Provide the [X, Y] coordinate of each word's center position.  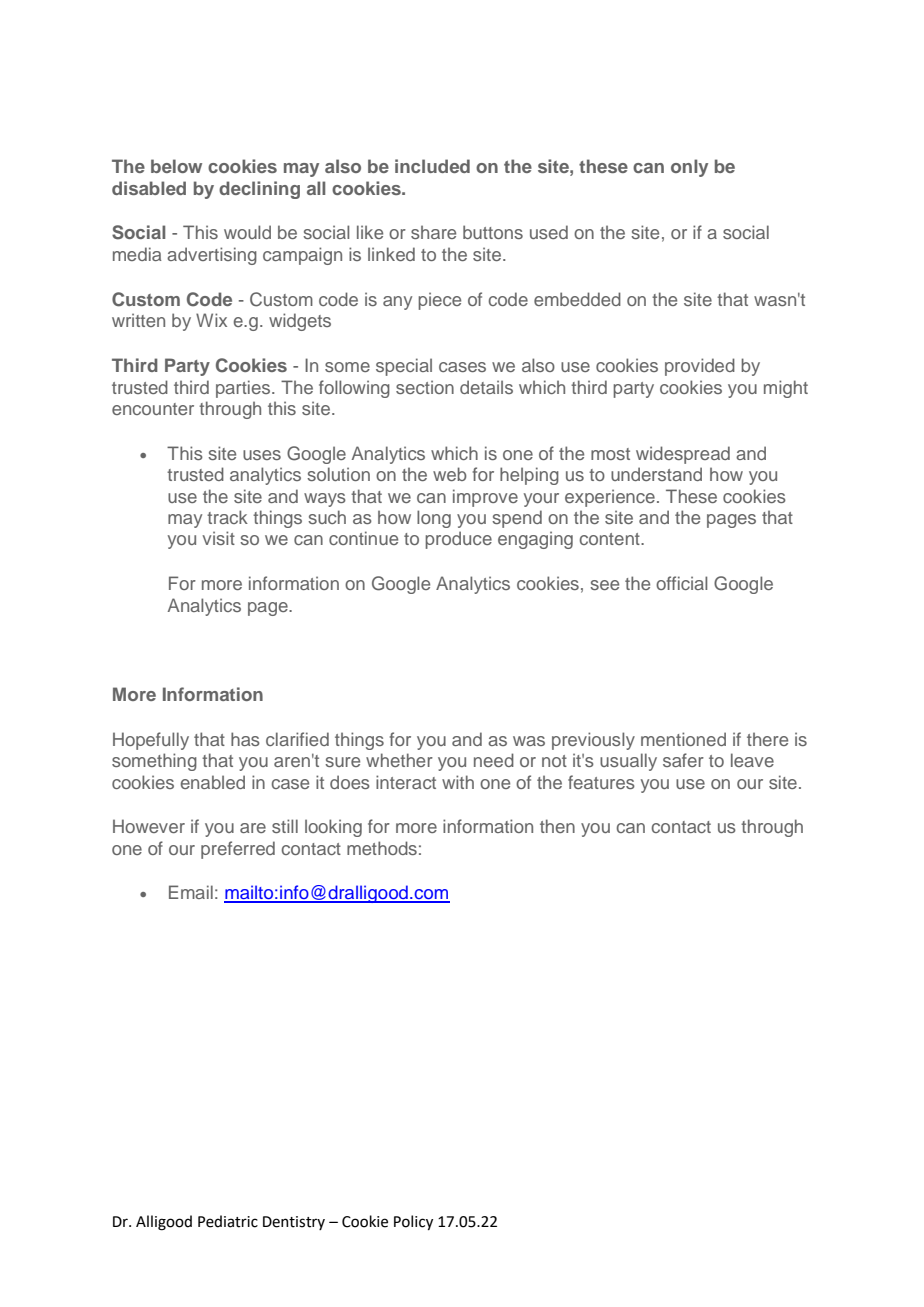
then [557, 826]
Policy [413, 1222]
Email [191, 892]
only [689, 168]
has [245, 739]
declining [259, 190]
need [494, 760]
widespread [683, 455]
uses [262, 455]
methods [382, 848]
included [432, 166]
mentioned [683, 739]
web [450, 474]
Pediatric [228, 1221]
